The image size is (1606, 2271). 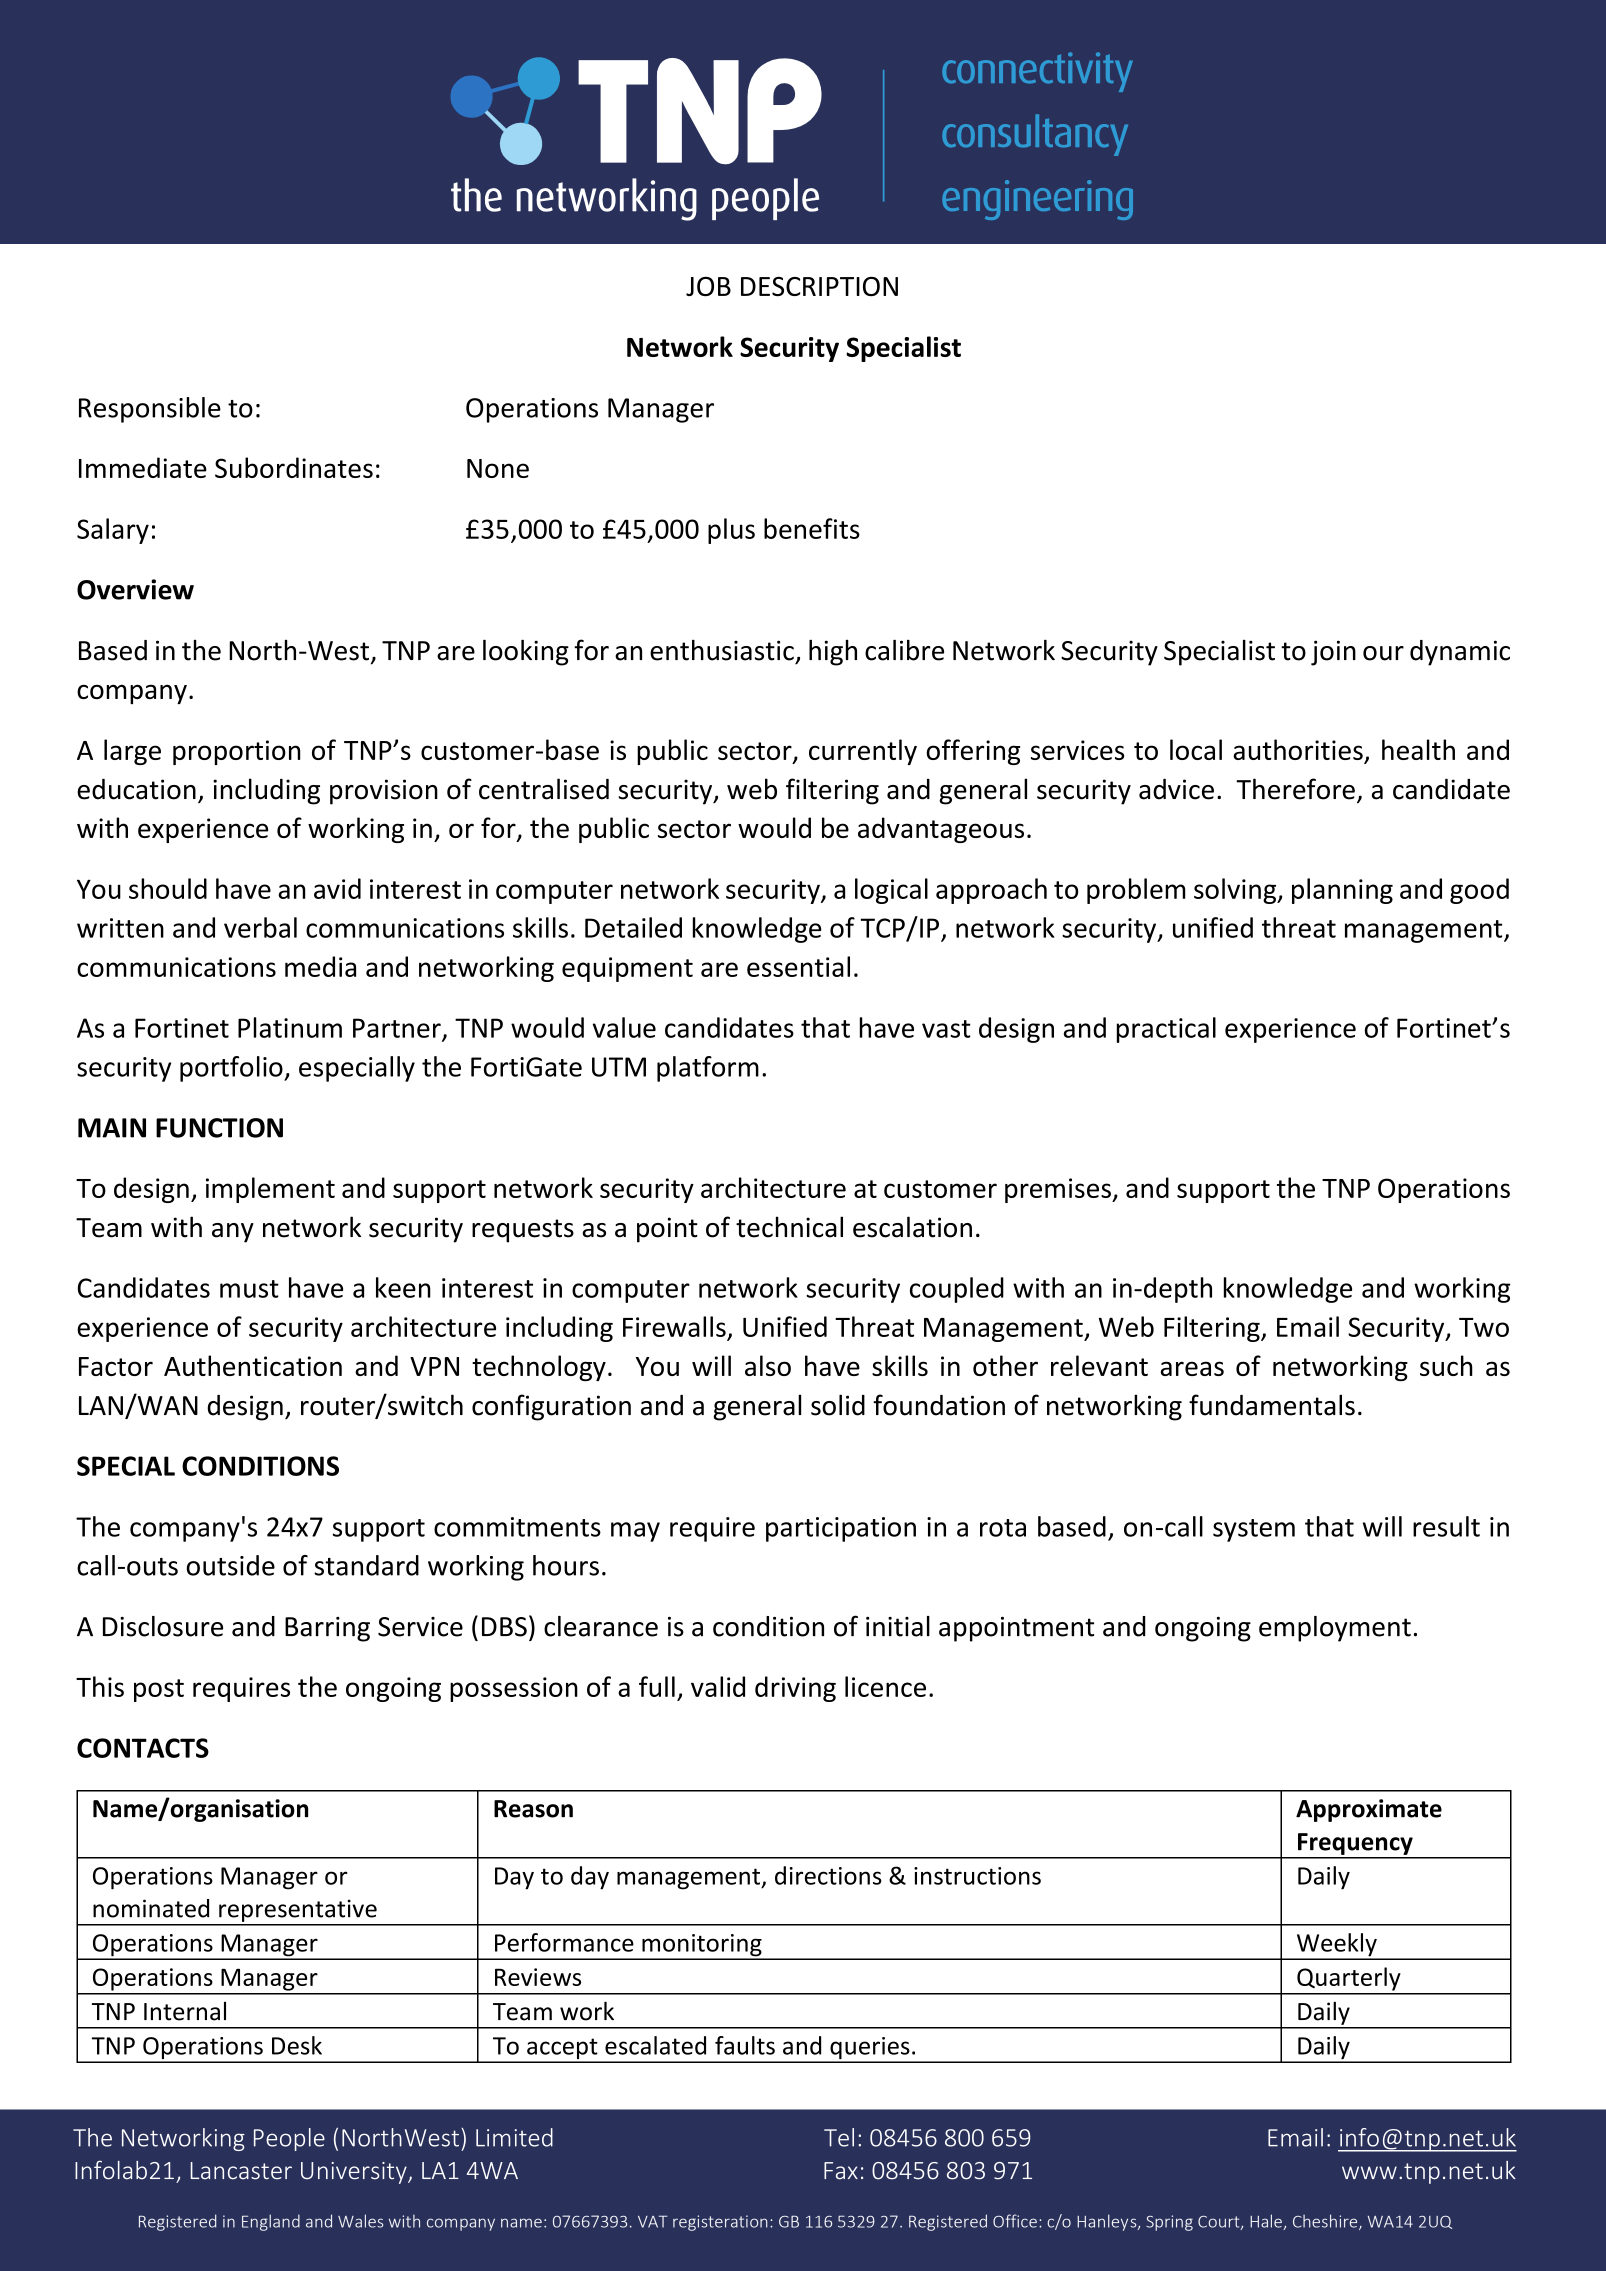 I want to click on participation, so click(x=841, y=1529).
